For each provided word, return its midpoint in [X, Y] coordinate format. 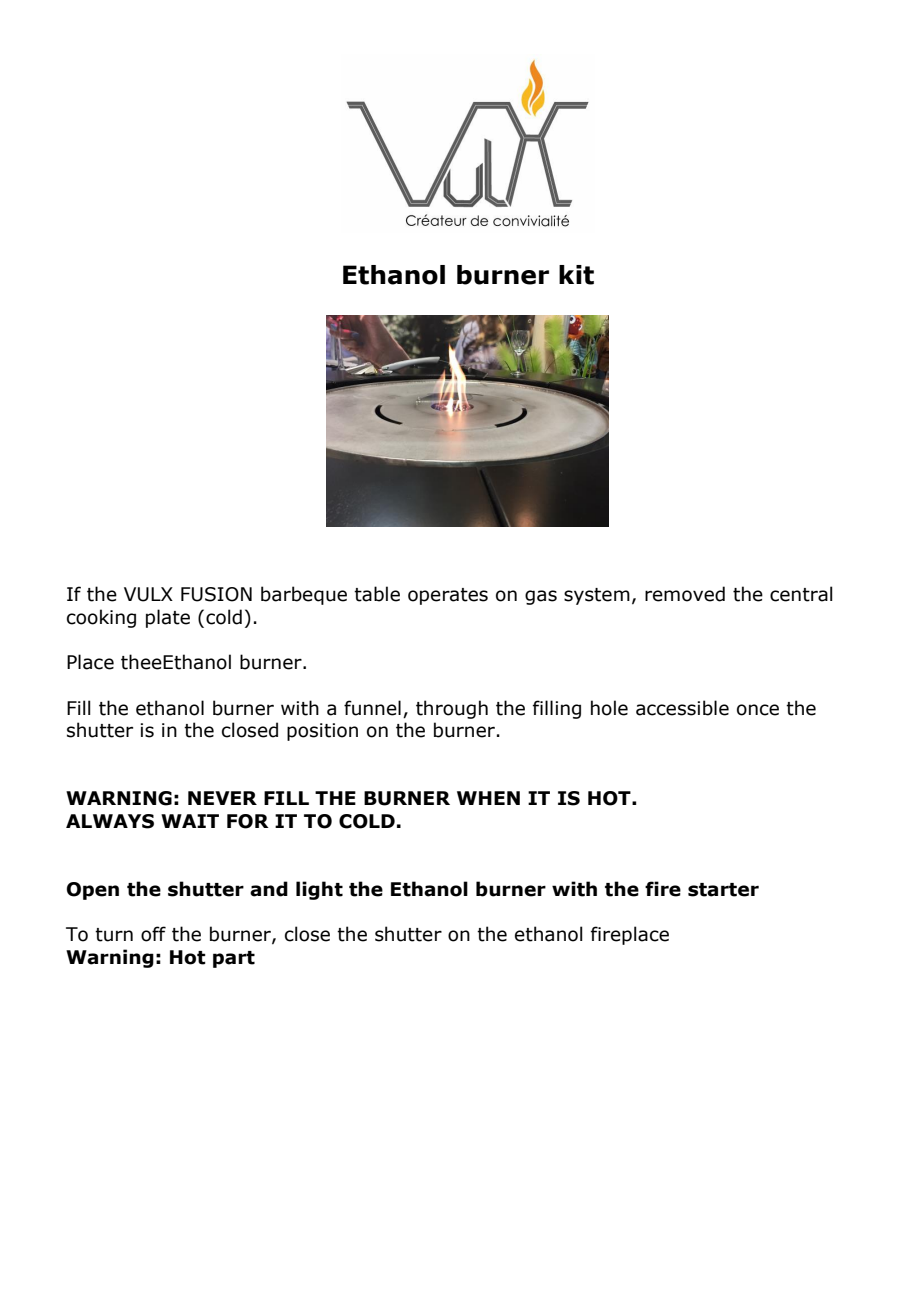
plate [168, 618]
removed [685, 594]
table [377, 594]
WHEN [488, 798]
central [801, 594]
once [758, 710]
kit [576, 275]
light [319, 890]
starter [723, 890]
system [597, 596]
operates [448, 596]
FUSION [216, 594]
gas [541, 597]
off [153, 934]
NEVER [222, 798]
